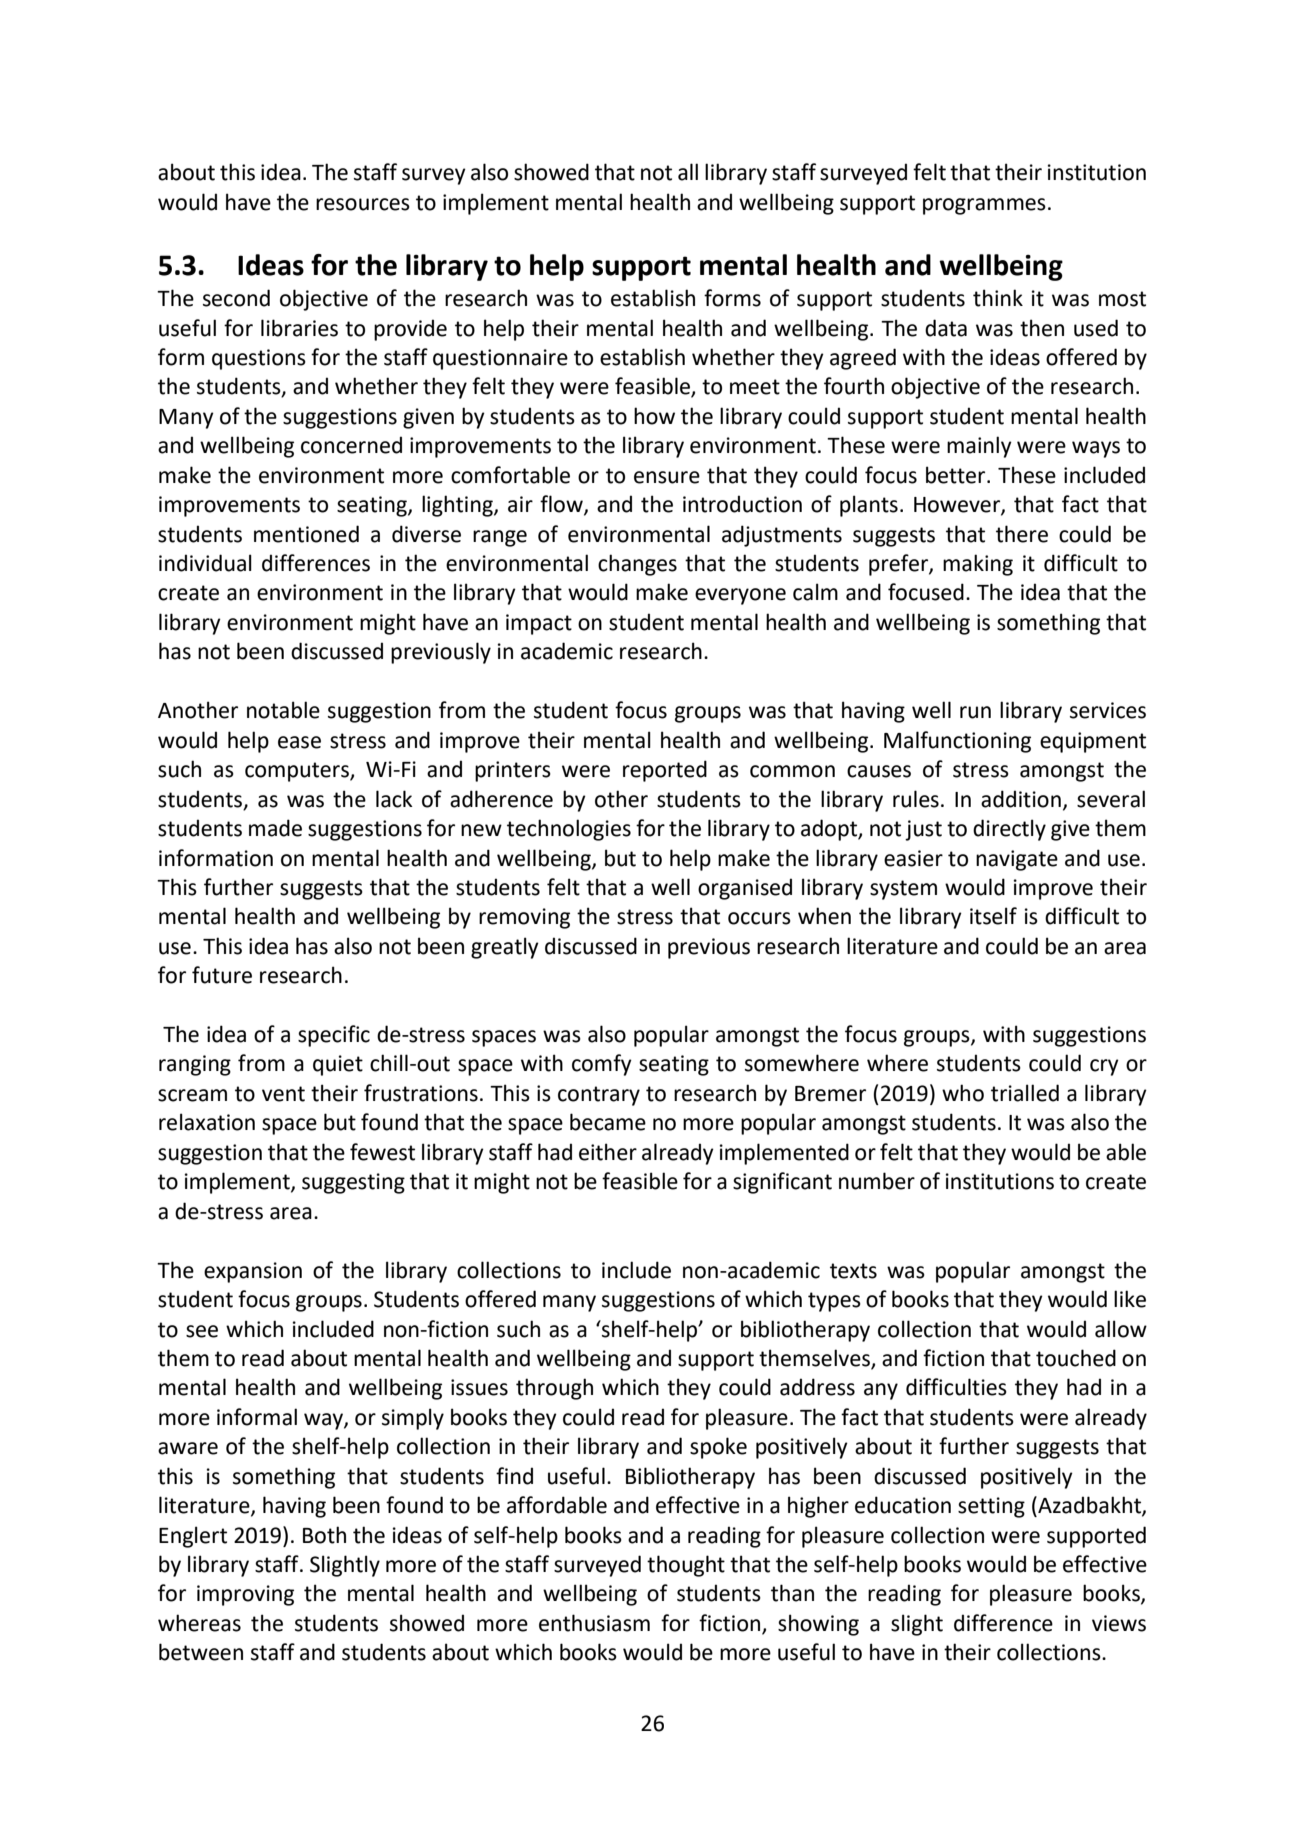 Image resolution: width=1305 pixels, height=1845 pixels. Describe the element at coordinates (686, 1566) in the screenshot. I see `thought` at that location.
